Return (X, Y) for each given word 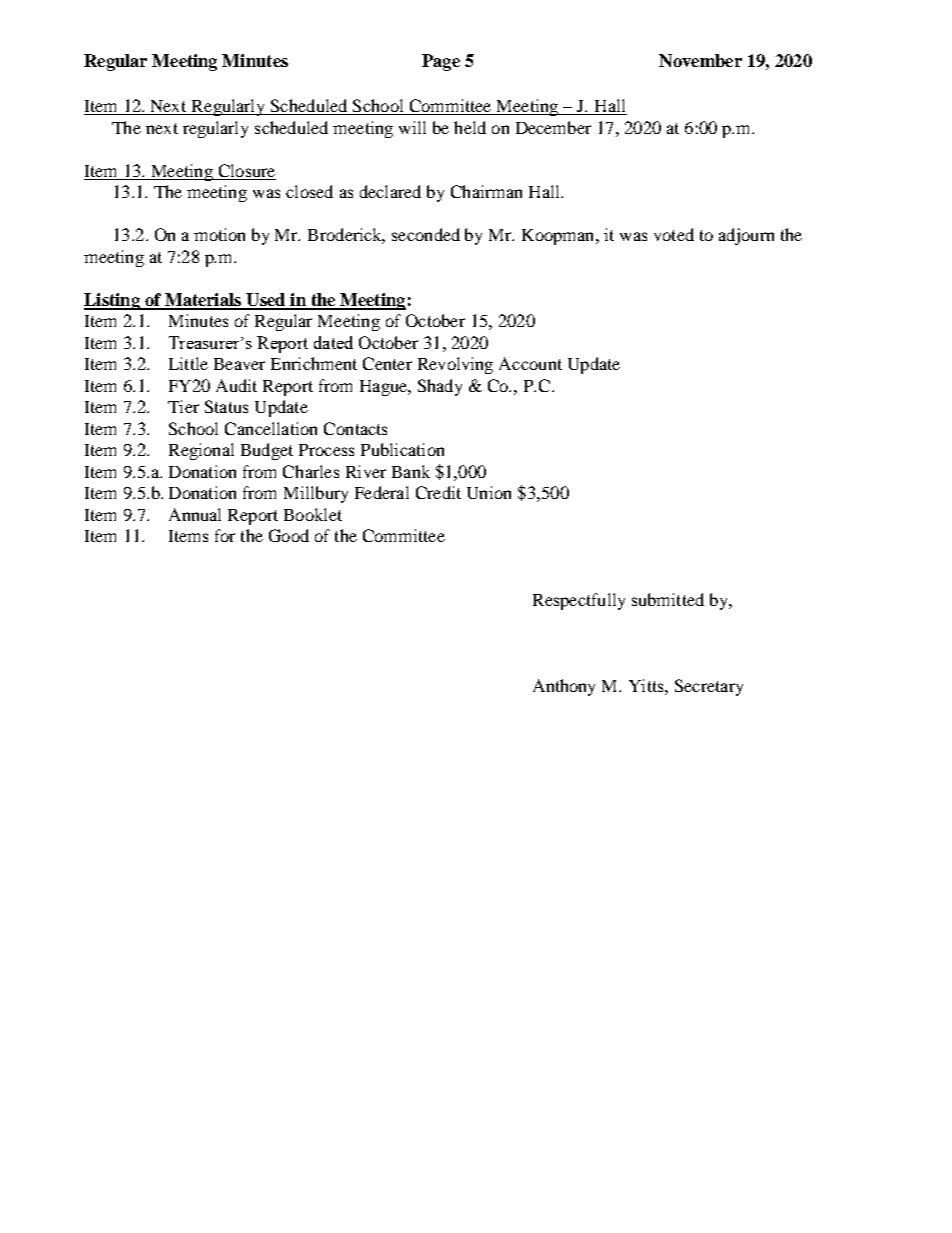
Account (530, 363)
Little (188, 363)
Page (441, 62)
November (700, 60)
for (225, 535)
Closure (247, 170)
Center (387, 363)
